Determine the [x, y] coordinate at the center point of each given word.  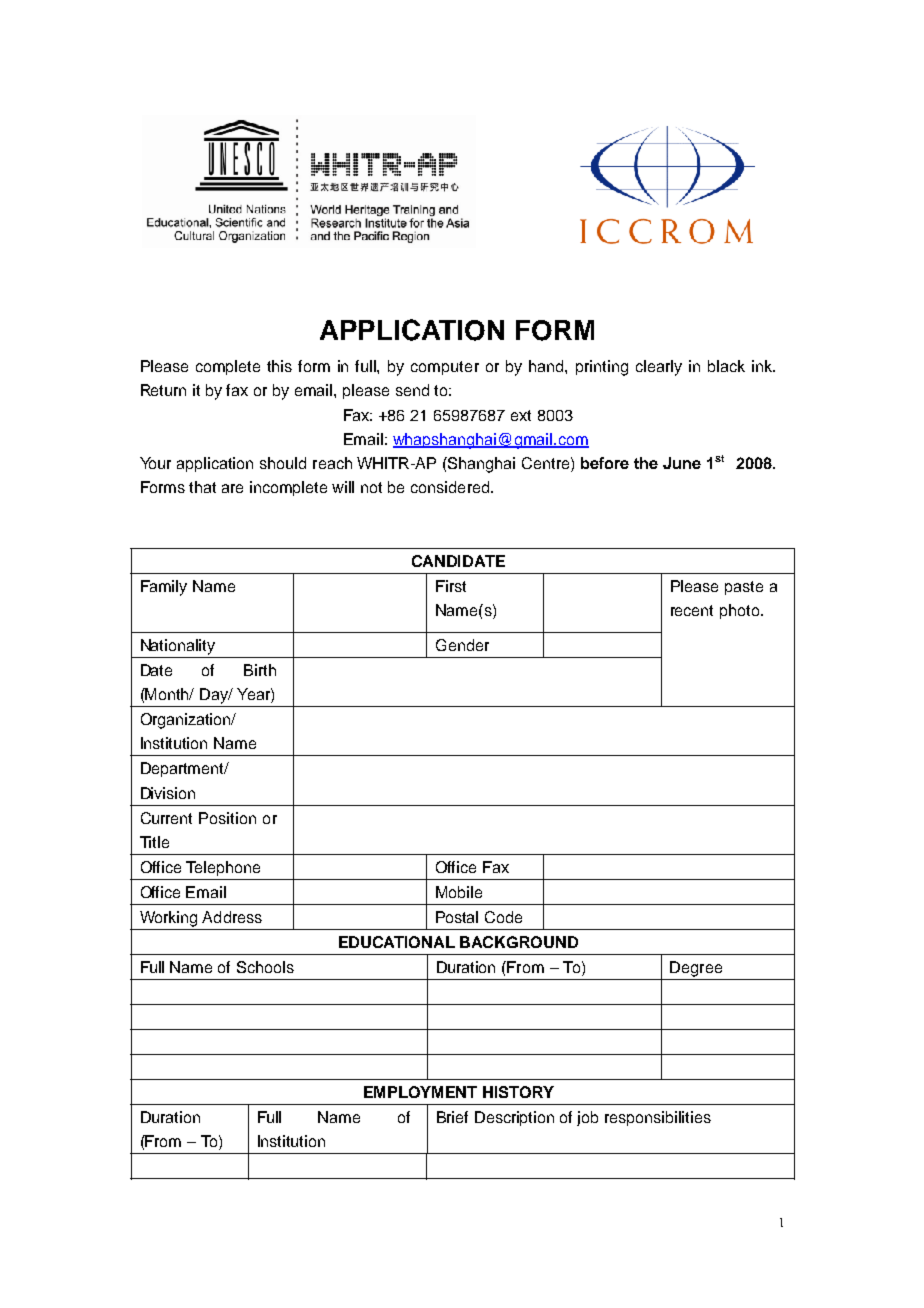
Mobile [459, 892]
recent [692, 610]
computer [445, 368]
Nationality [178, 647]
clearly [659, 368]
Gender [462, 645]
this [279, 366]
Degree [696, 969]
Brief [452, 1117]
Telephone [223, 868]
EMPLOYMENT [420, 1092]
